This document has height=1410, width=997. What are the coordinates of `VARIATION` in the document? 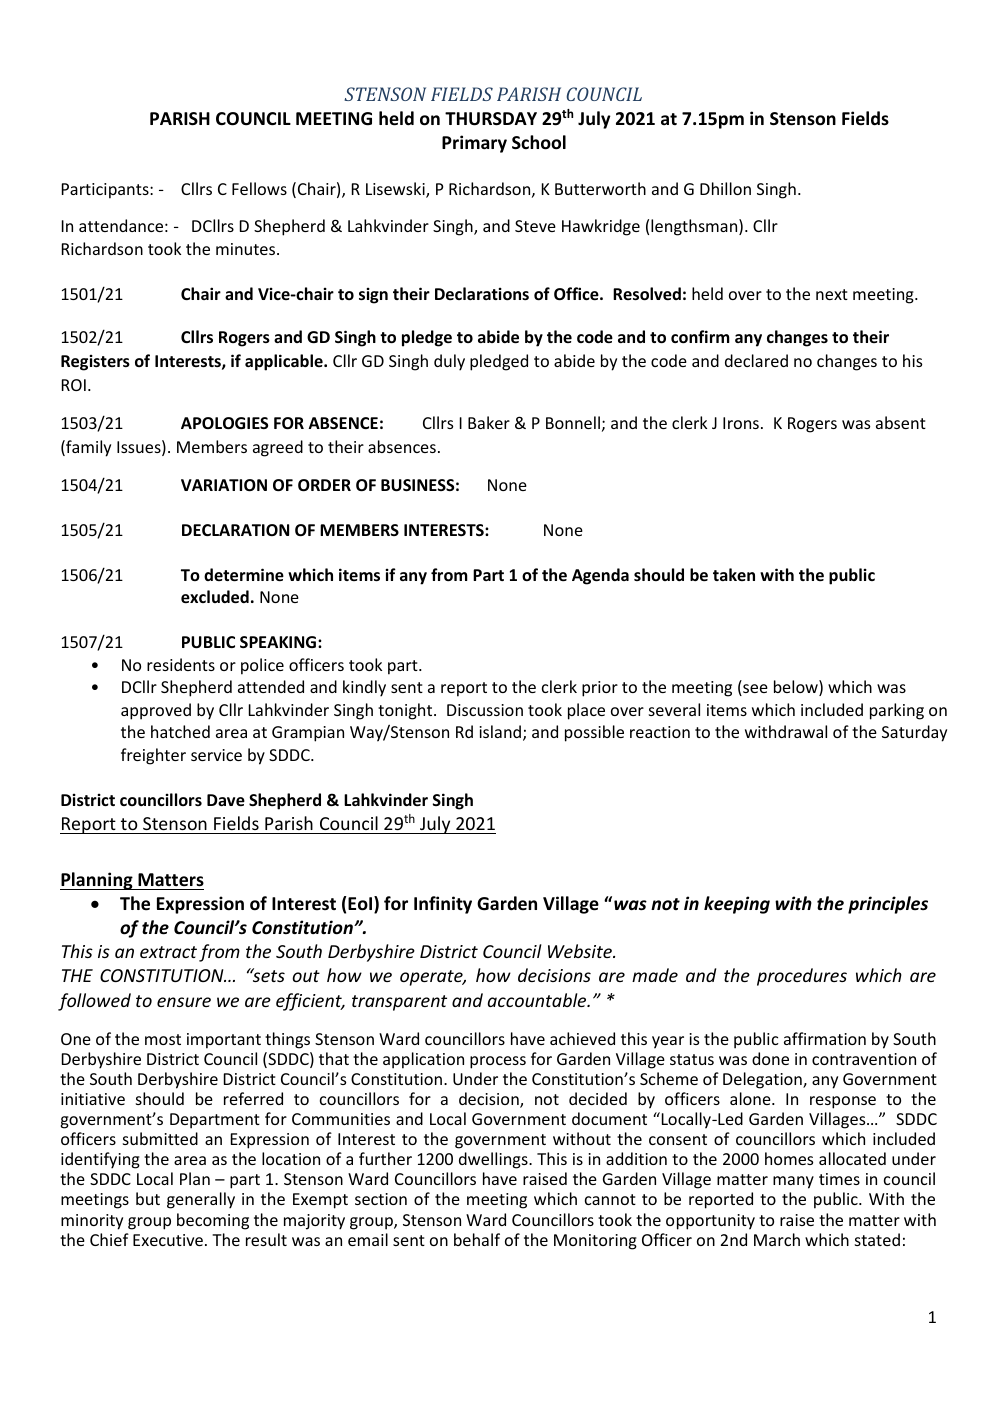 It's located at (224, 485).
